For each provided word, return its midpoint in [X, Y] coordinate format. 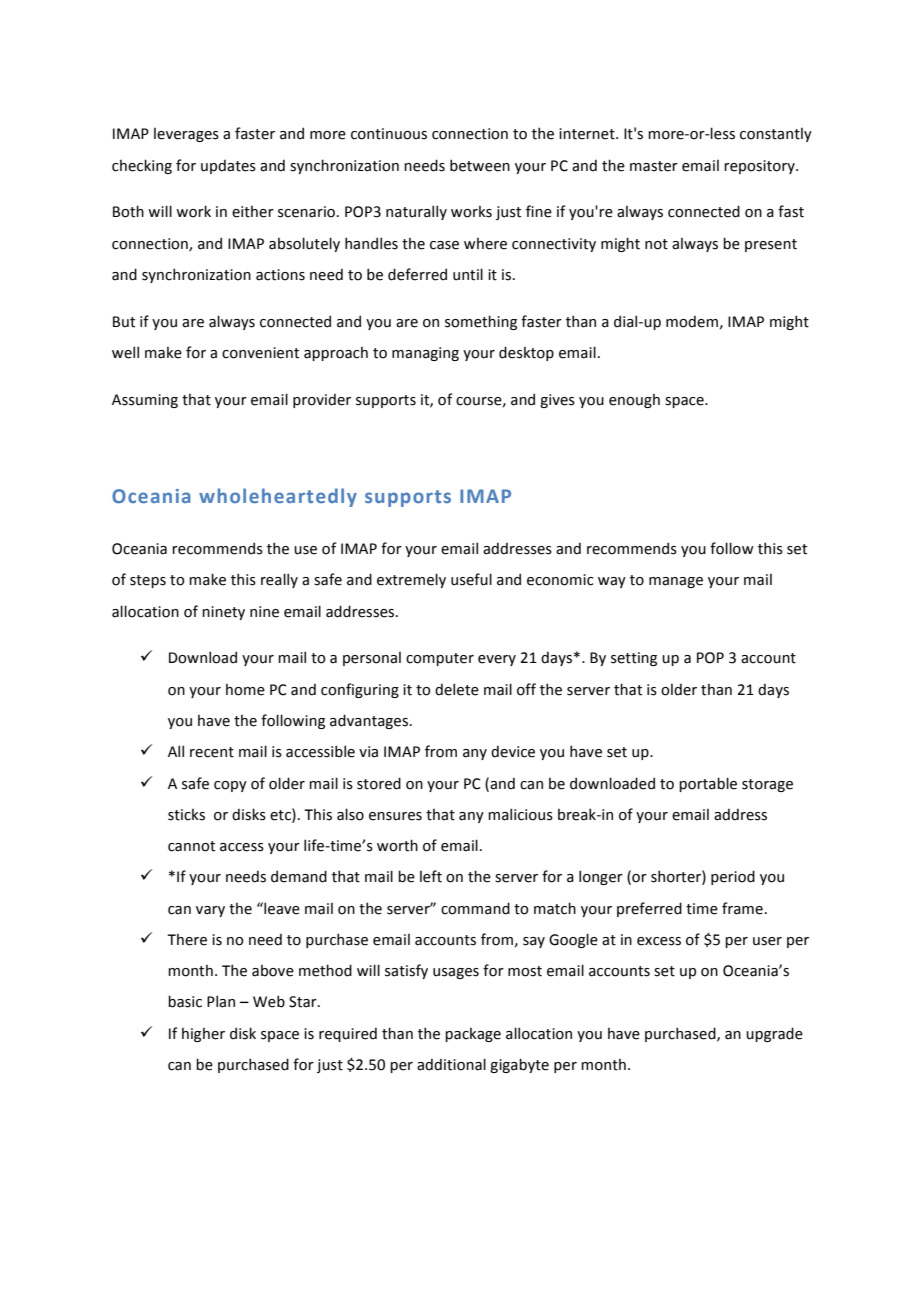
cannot [191, 846]
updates [228, 166]
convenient [260, 353]
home [245, 690]
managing [425, 354]
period [733, 877]
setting [634, 659]
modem [692, 321]
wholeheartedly [278, 497]
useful [471, 579]
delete [457, 689]
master [654, 166]
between [480, 165]
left [431, 876]
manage [676, 582]
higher [203, 1035]
